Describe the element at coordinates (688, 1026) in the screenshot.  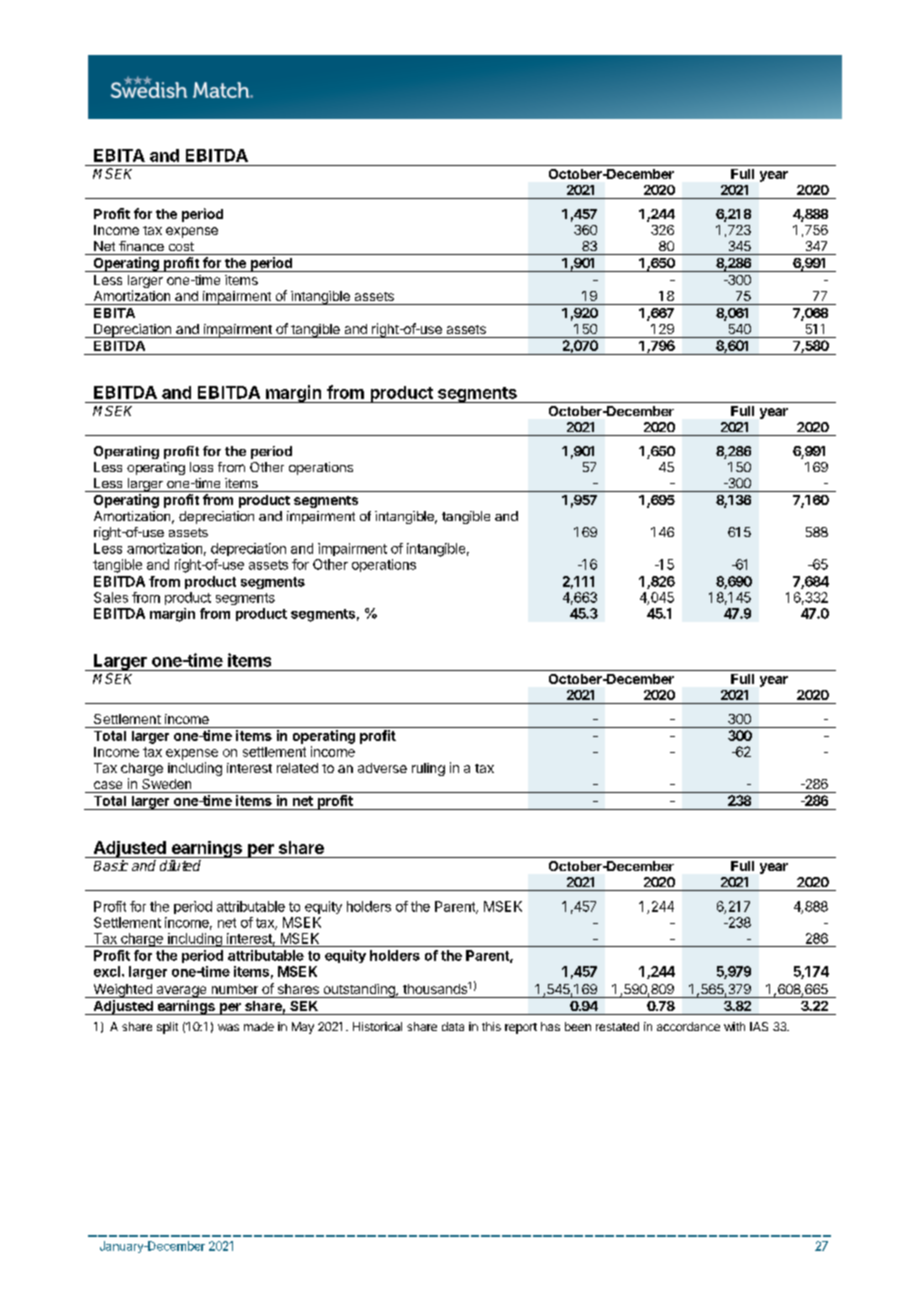
I see `accordance` at that location.
